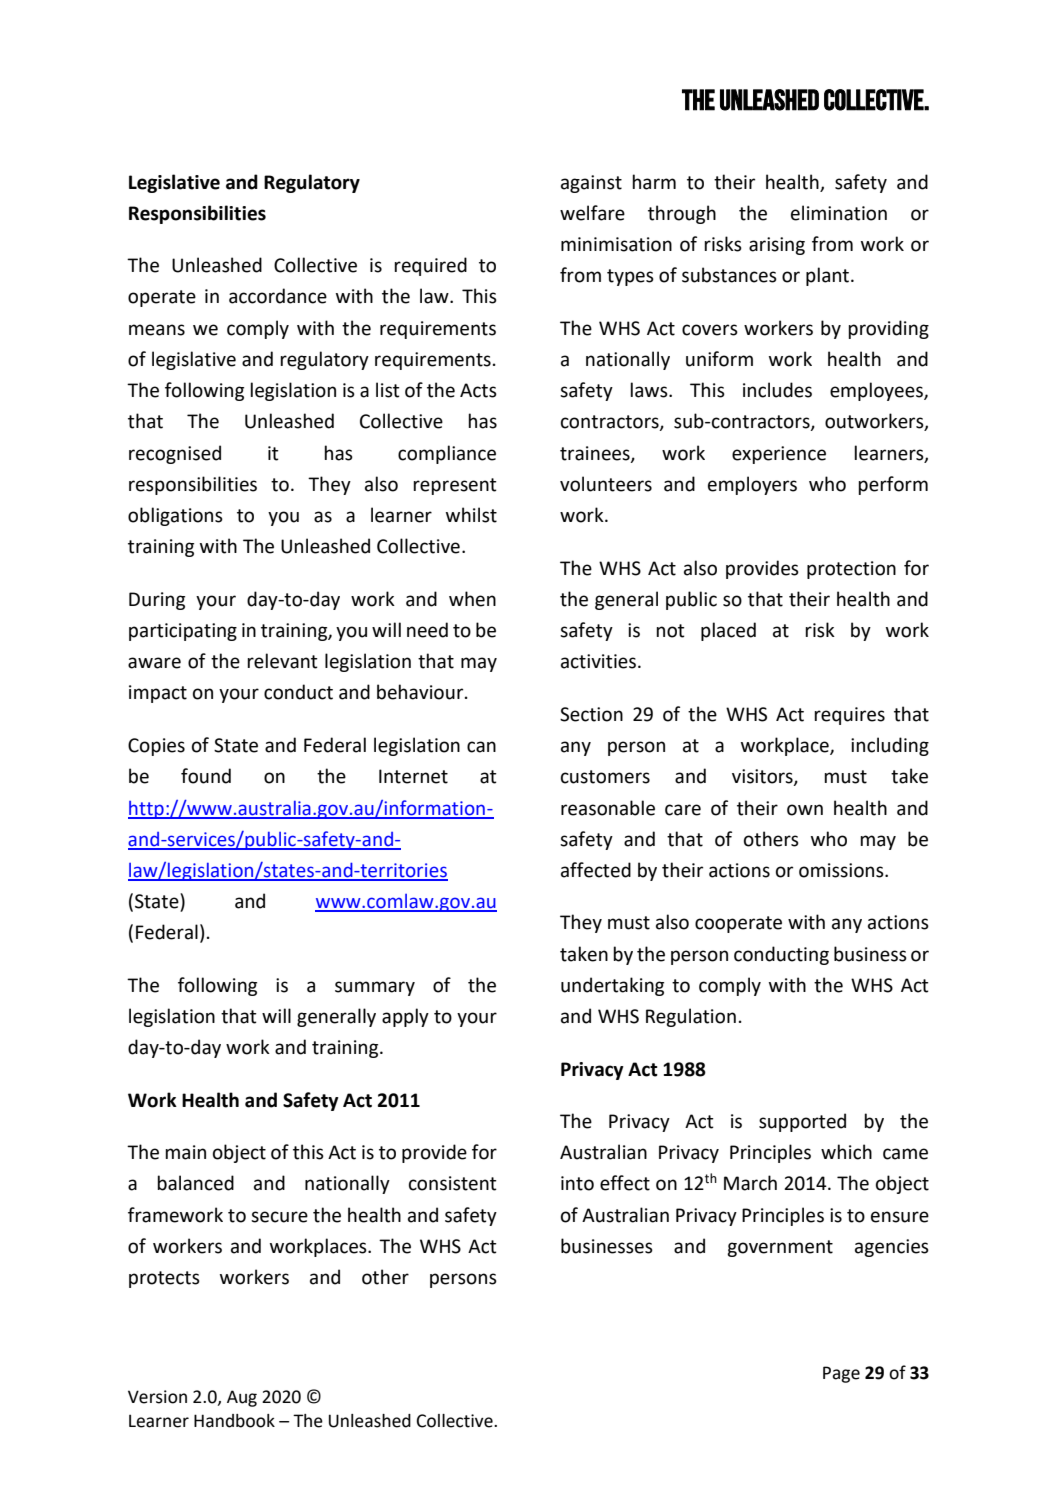 This page has width=1057, height=1495. I want to click on consistent, so click(453, 1183).
